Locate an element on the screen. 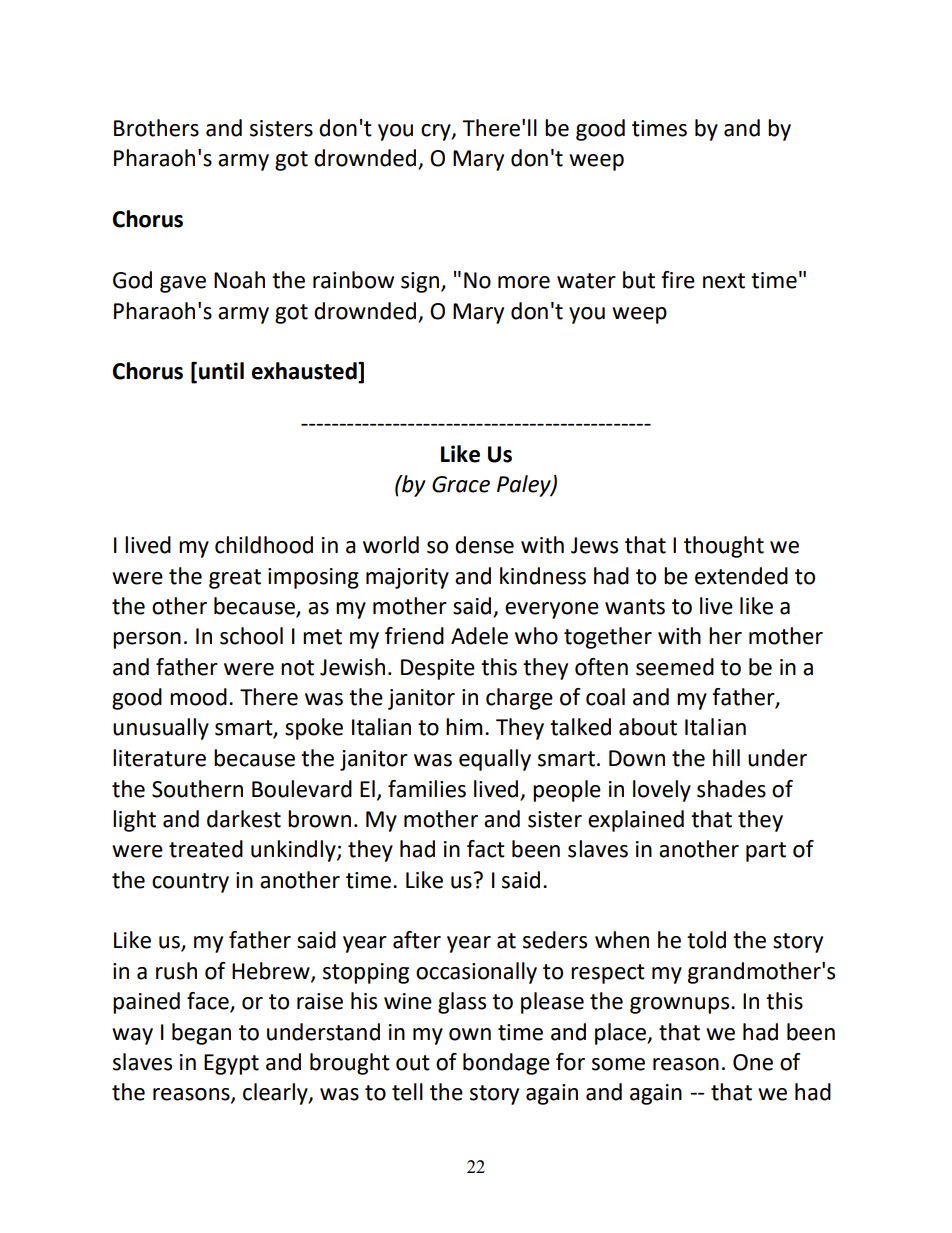  gave is located at coordinates (183, 284).
